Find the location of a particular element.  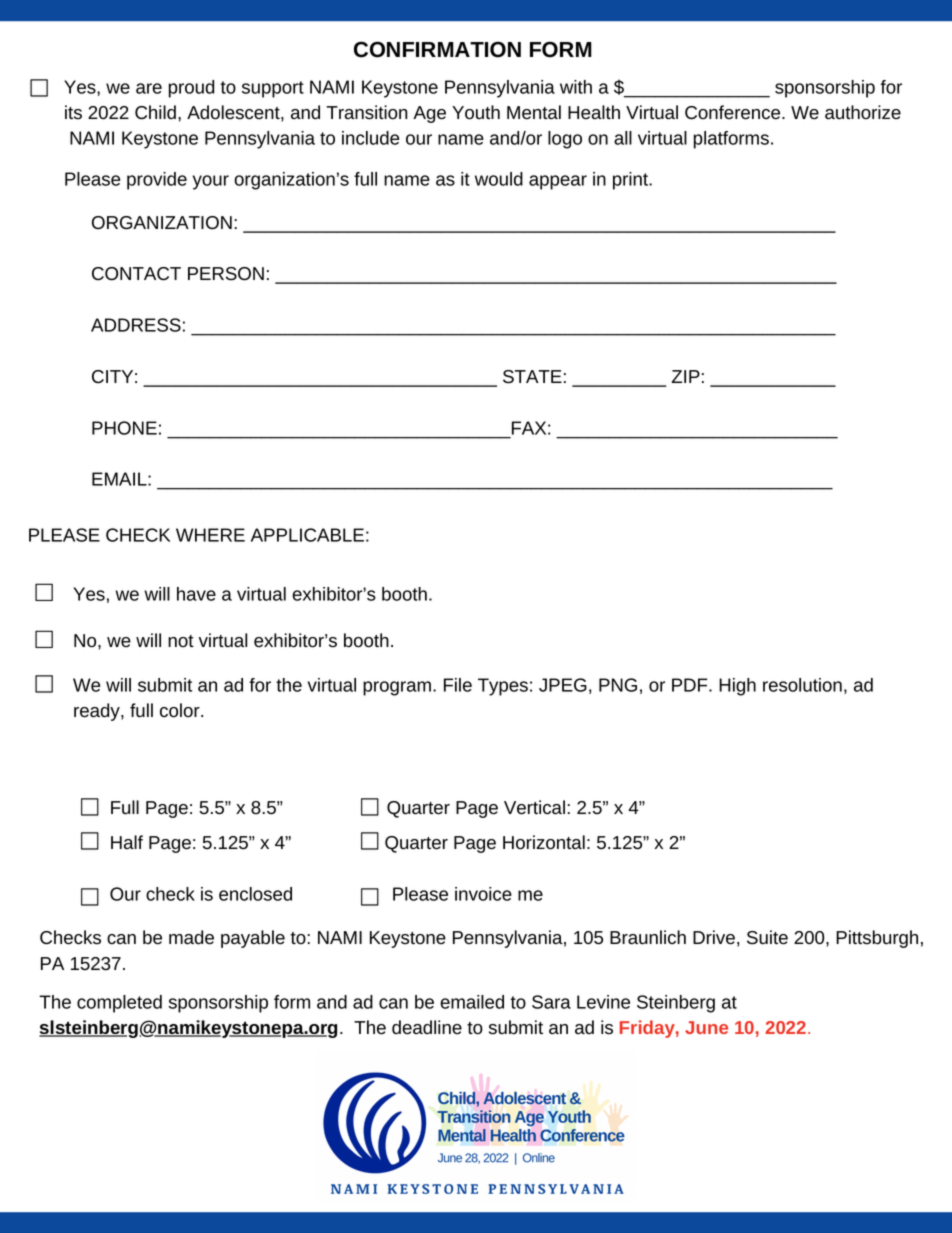

color is located at coordinates (181, 710).
